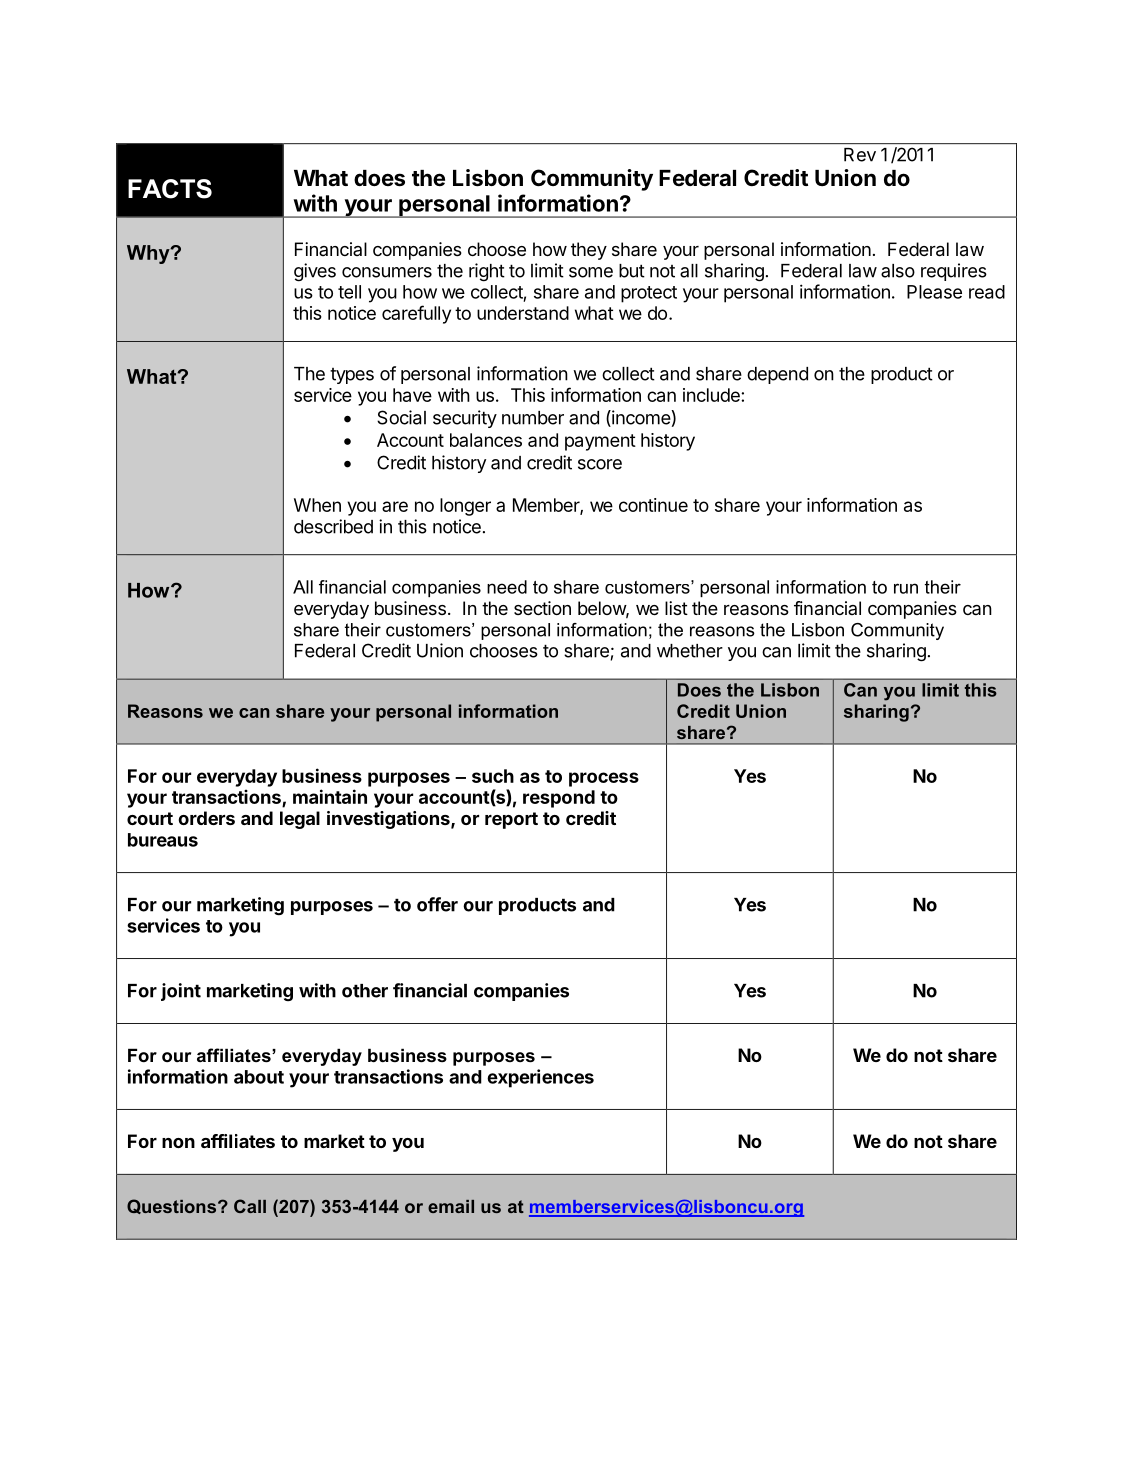 The width and height of the screenshot is (1133, 1466). I want to click on run, so click(906, 588).
